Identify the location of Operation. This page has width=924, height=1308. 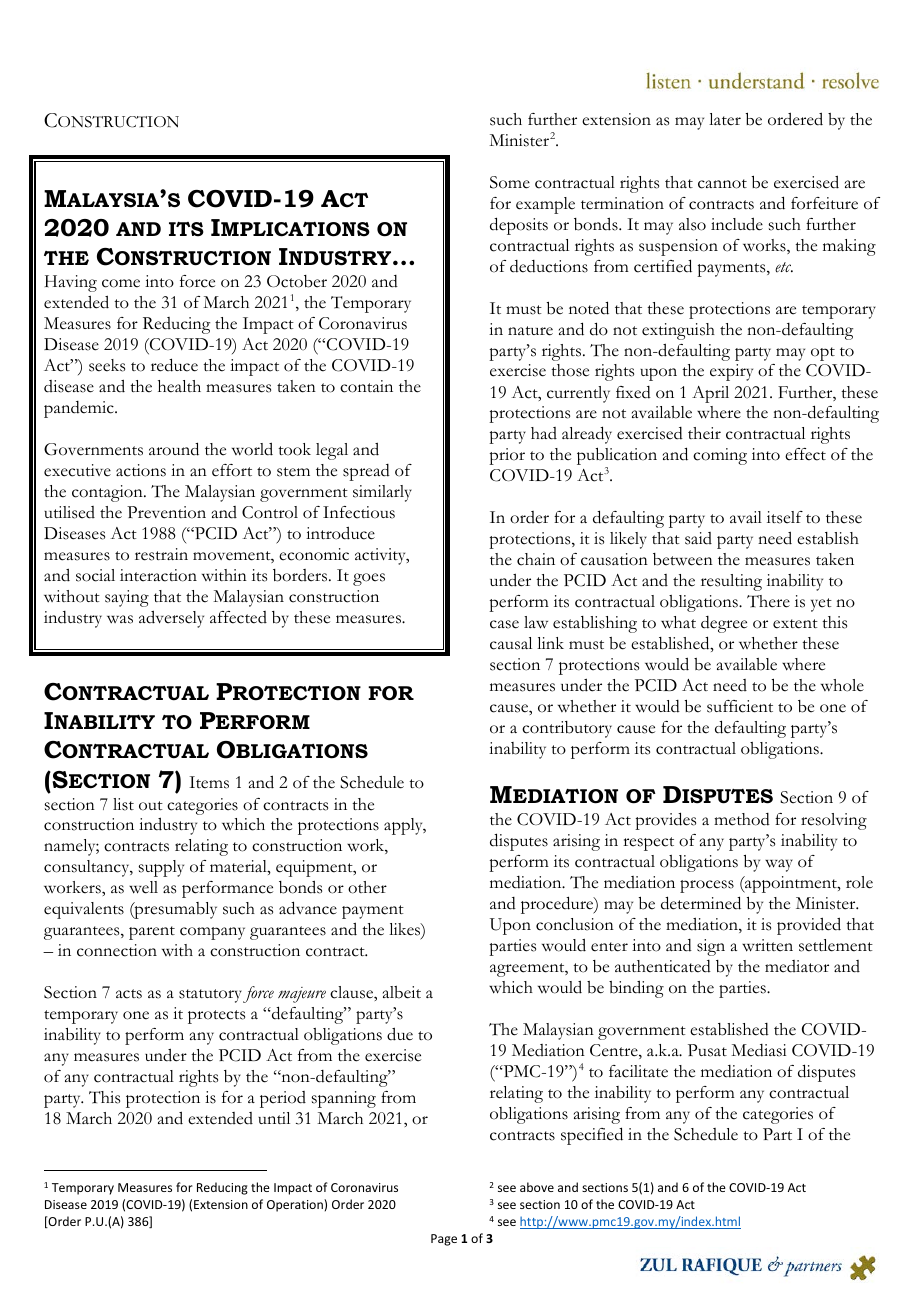
(296, 1205).
